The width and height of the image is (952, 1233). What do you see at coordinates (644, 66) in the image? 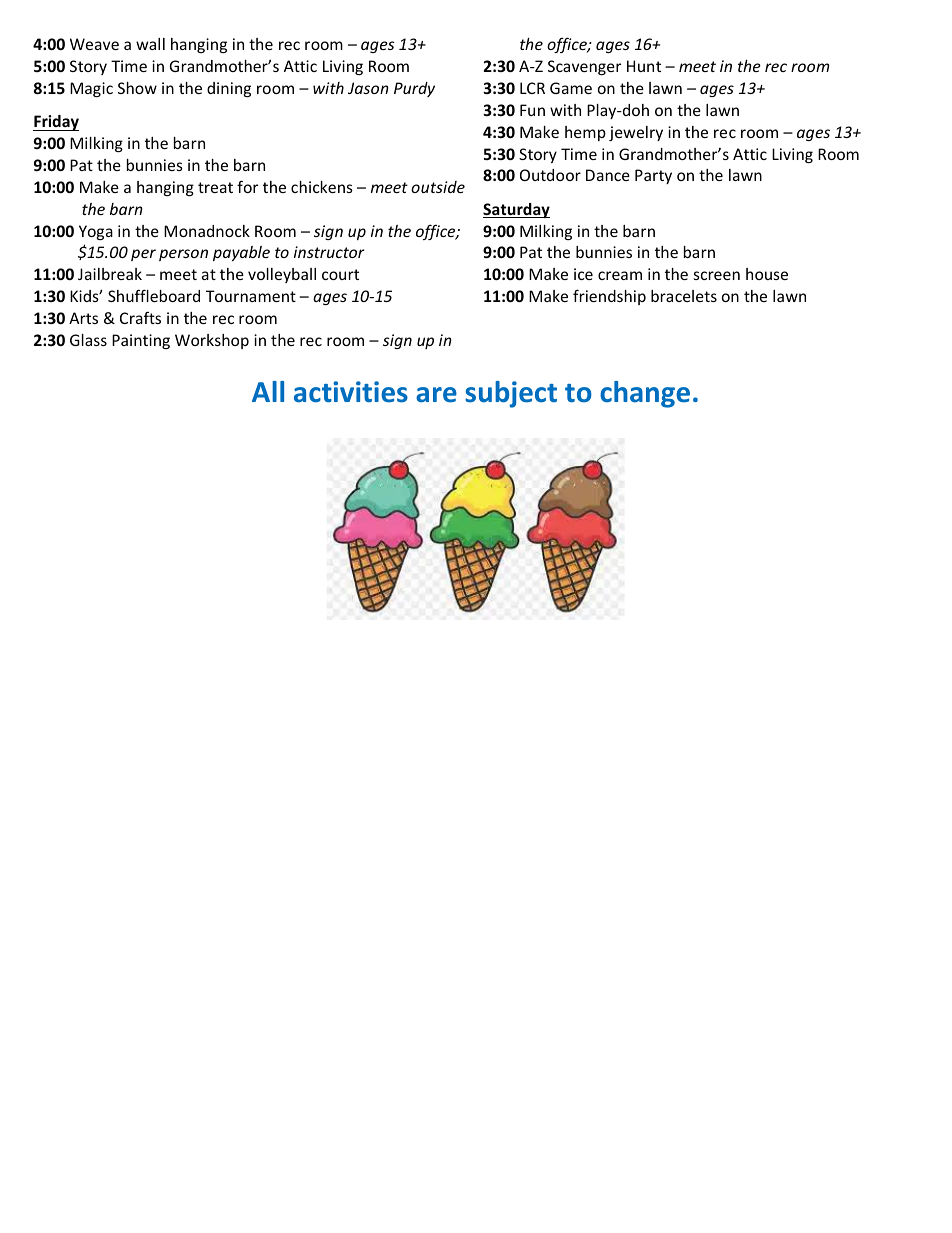
I see `Hunt` at bounding box center [644, 66].
